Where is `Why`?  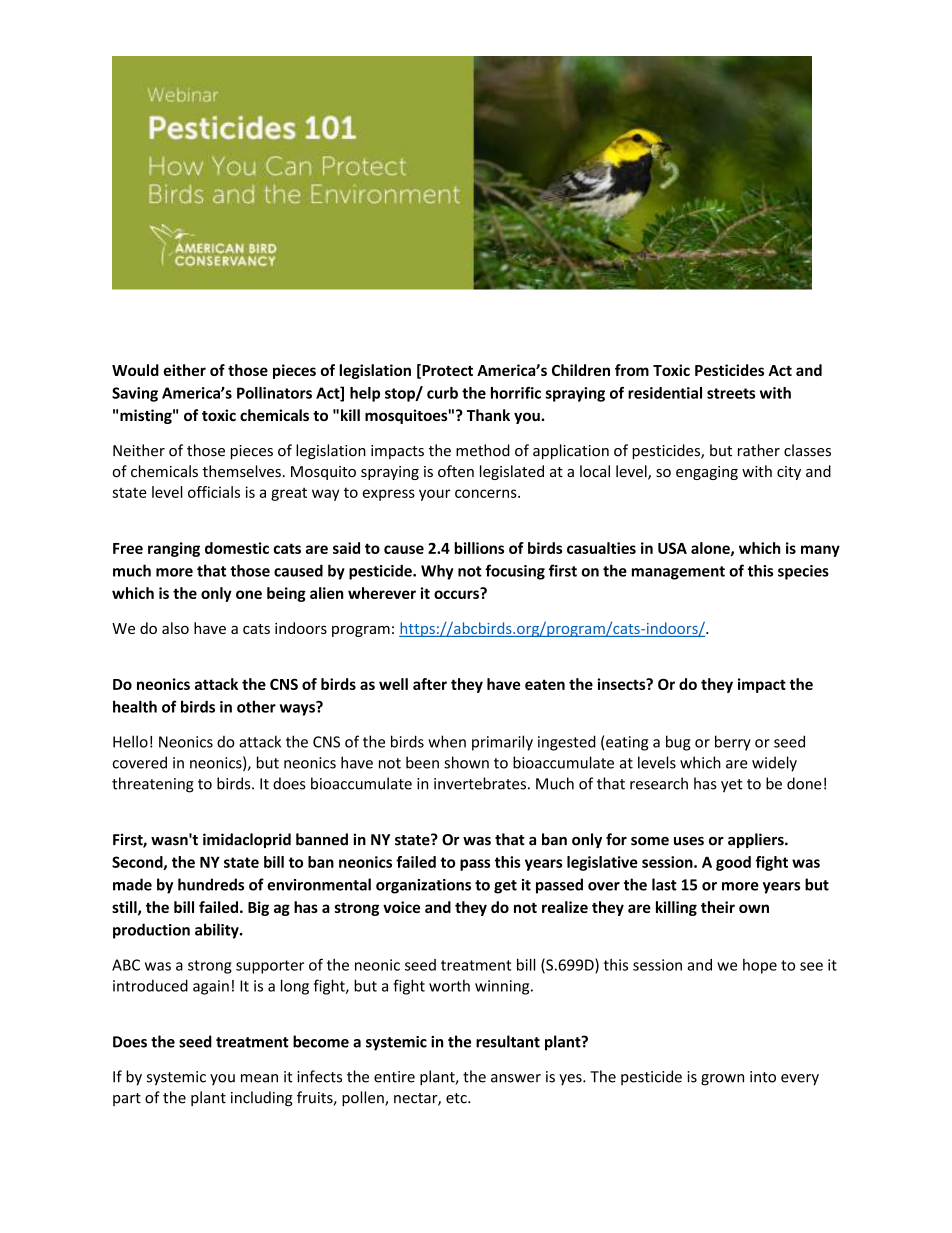
Why is located at coordinates (437, 572).
